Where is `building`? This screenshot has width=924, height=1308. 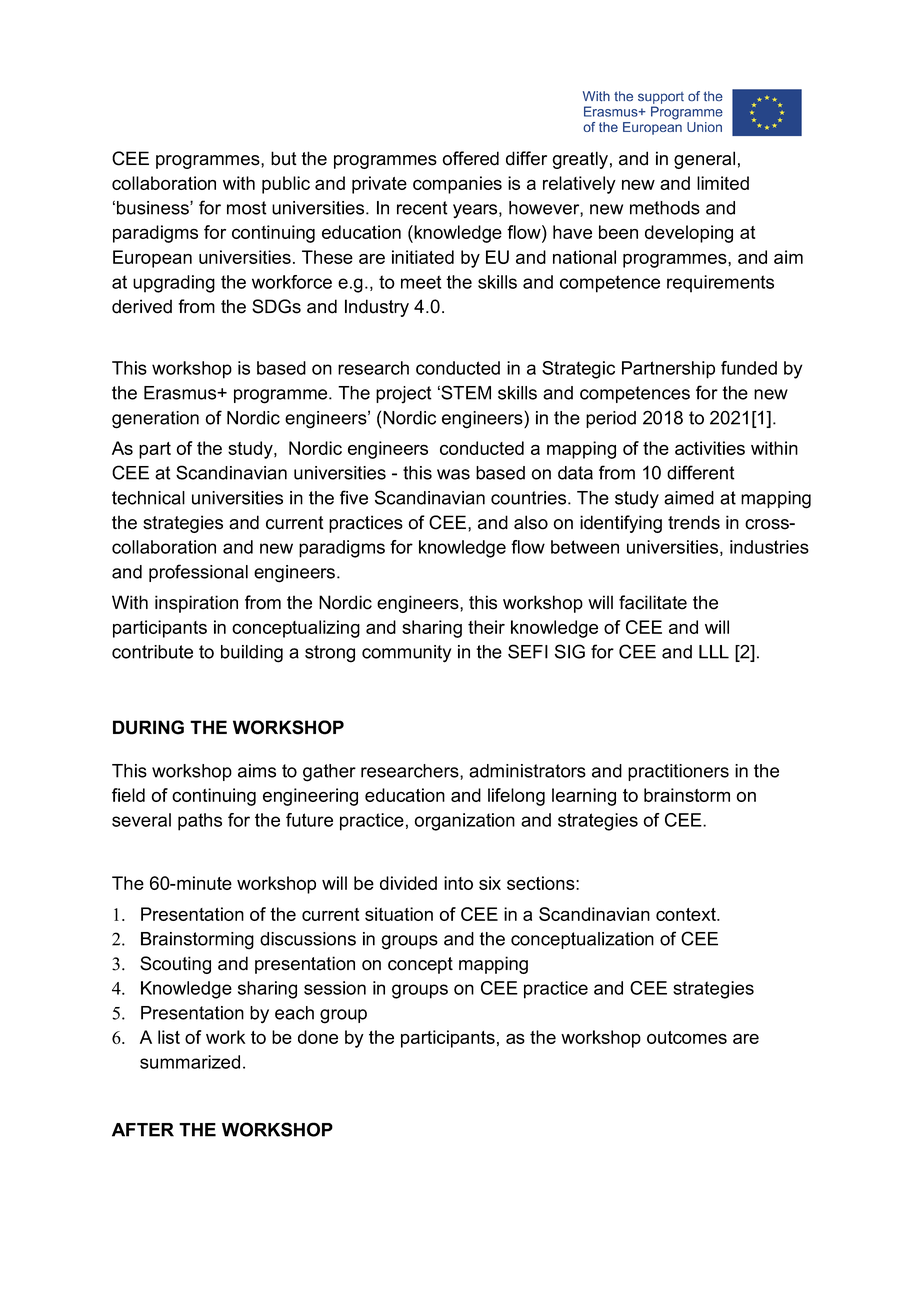
building is located at coordinates (252, 654).
